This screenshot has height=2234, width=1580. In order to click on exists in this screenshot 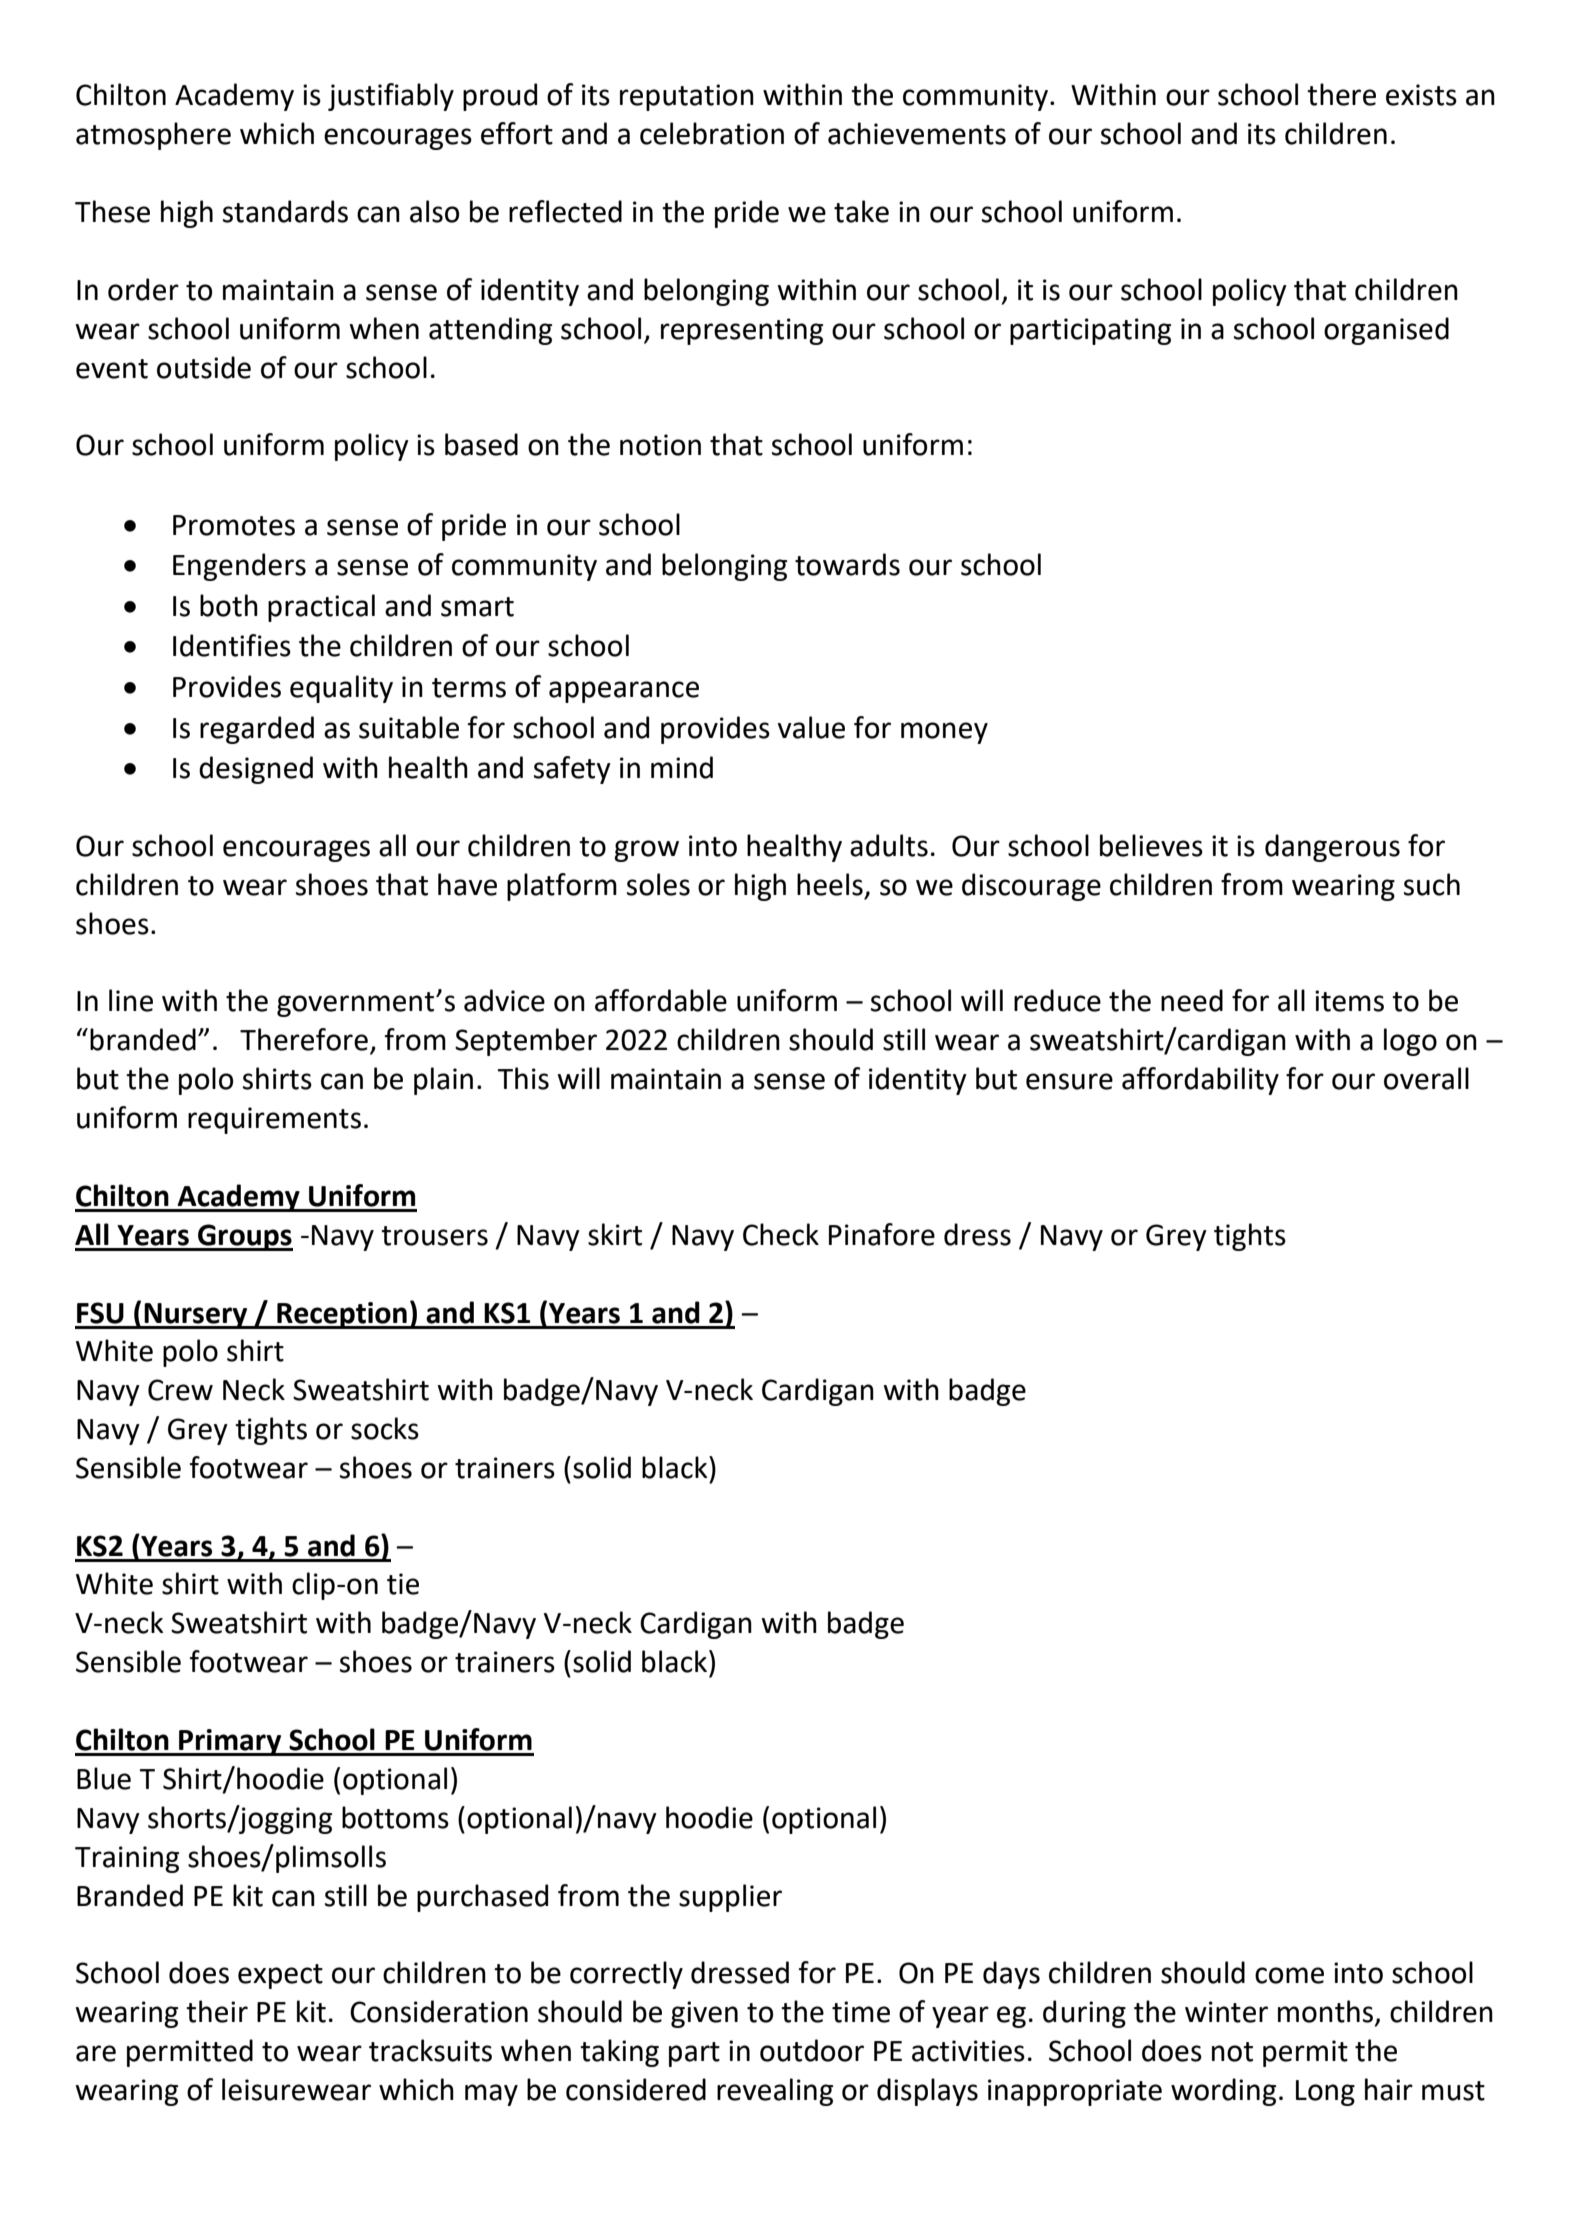, I will do `click(1421, 95)`.
